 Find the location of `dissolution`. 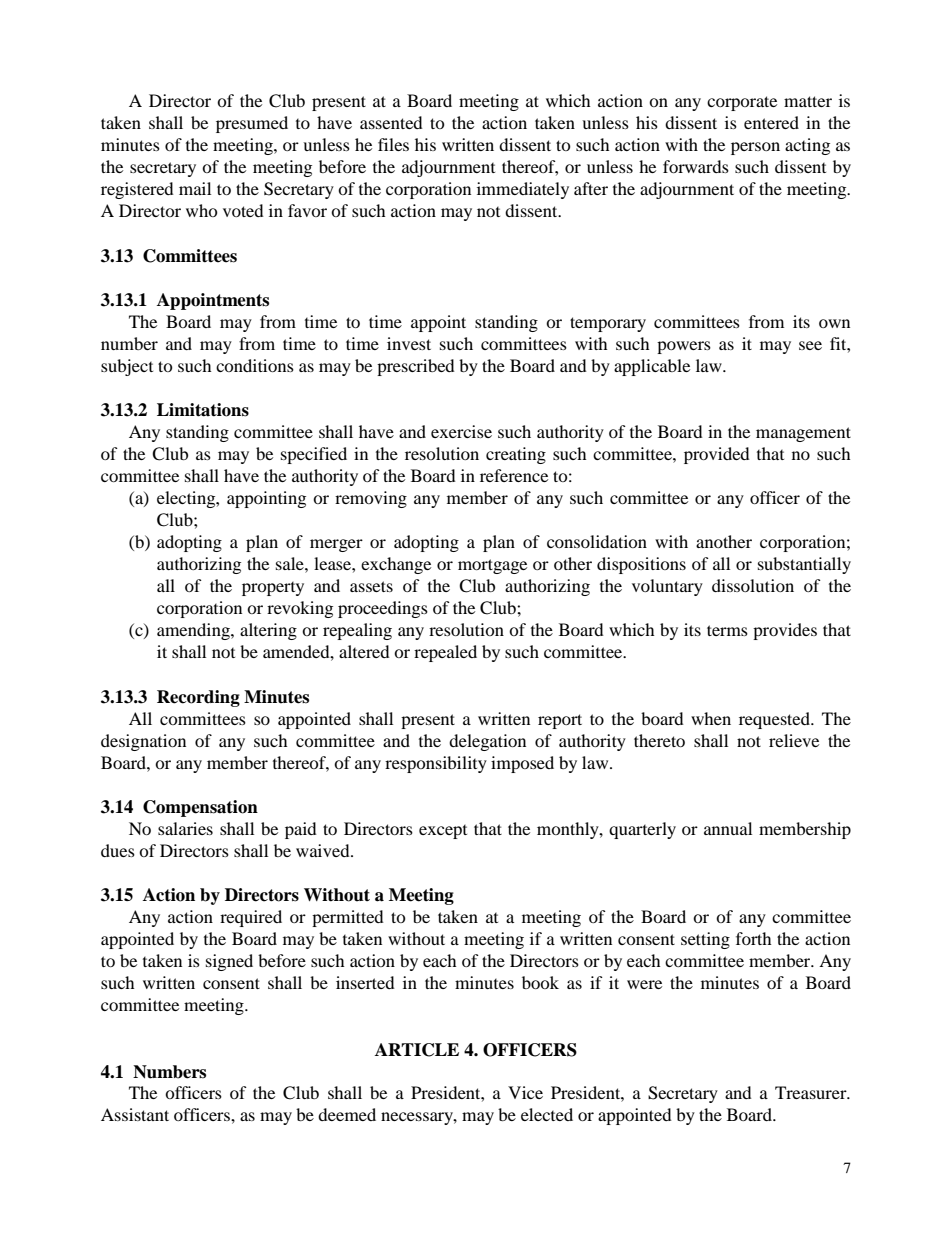

dissolution is located at coordinates (753, 585).
